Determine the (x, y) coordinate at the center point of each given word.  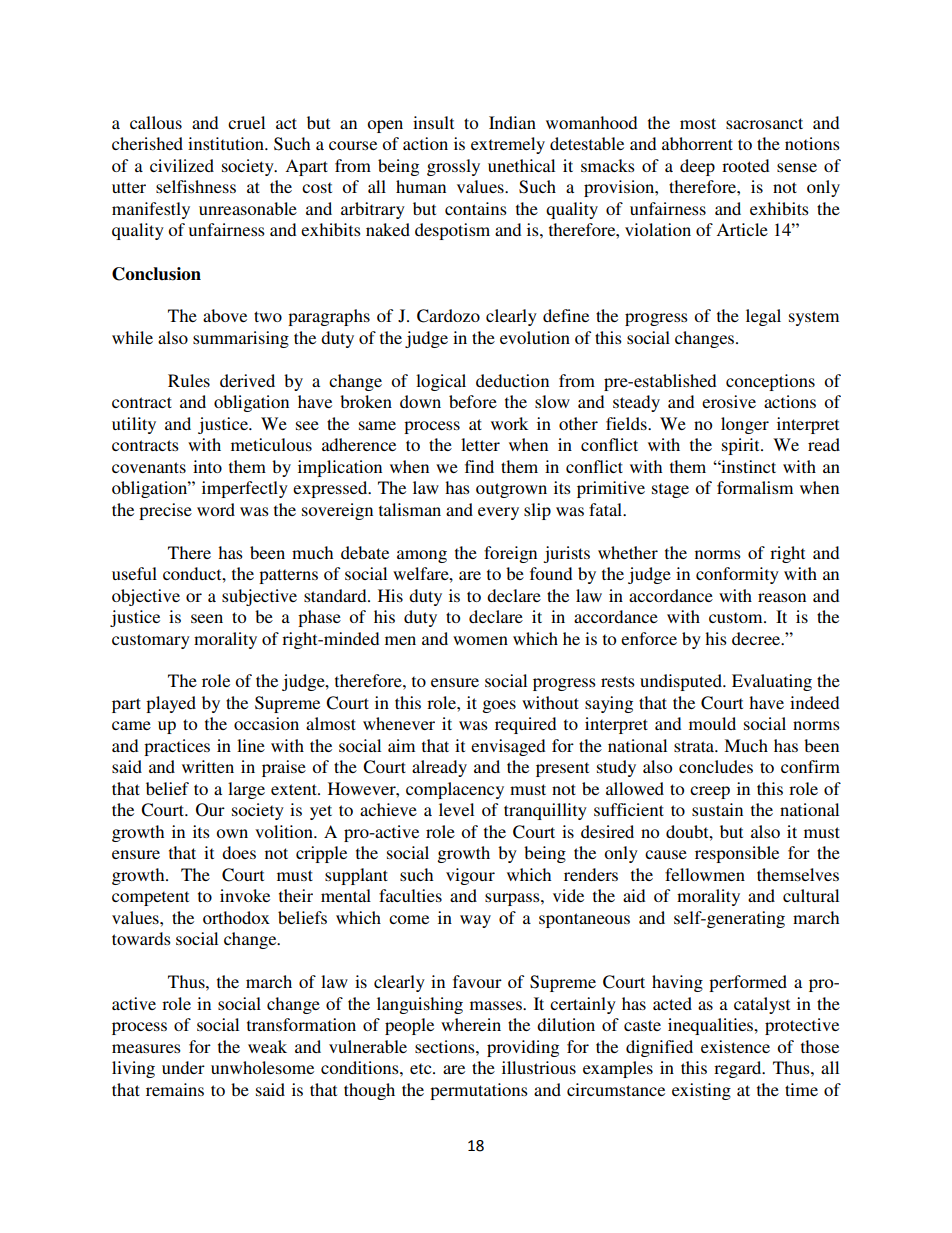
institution (227, 143)
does (239, 852)
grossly (453, 167)
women (480, 640)
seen (207, 618)
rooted (745, 165)
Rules (189, 380)
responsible (737, 854)
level (456, 809)
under (183, 1067)
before (473, 401)
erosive (729, 401)
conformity (737, 575)
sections (446, 1046)
